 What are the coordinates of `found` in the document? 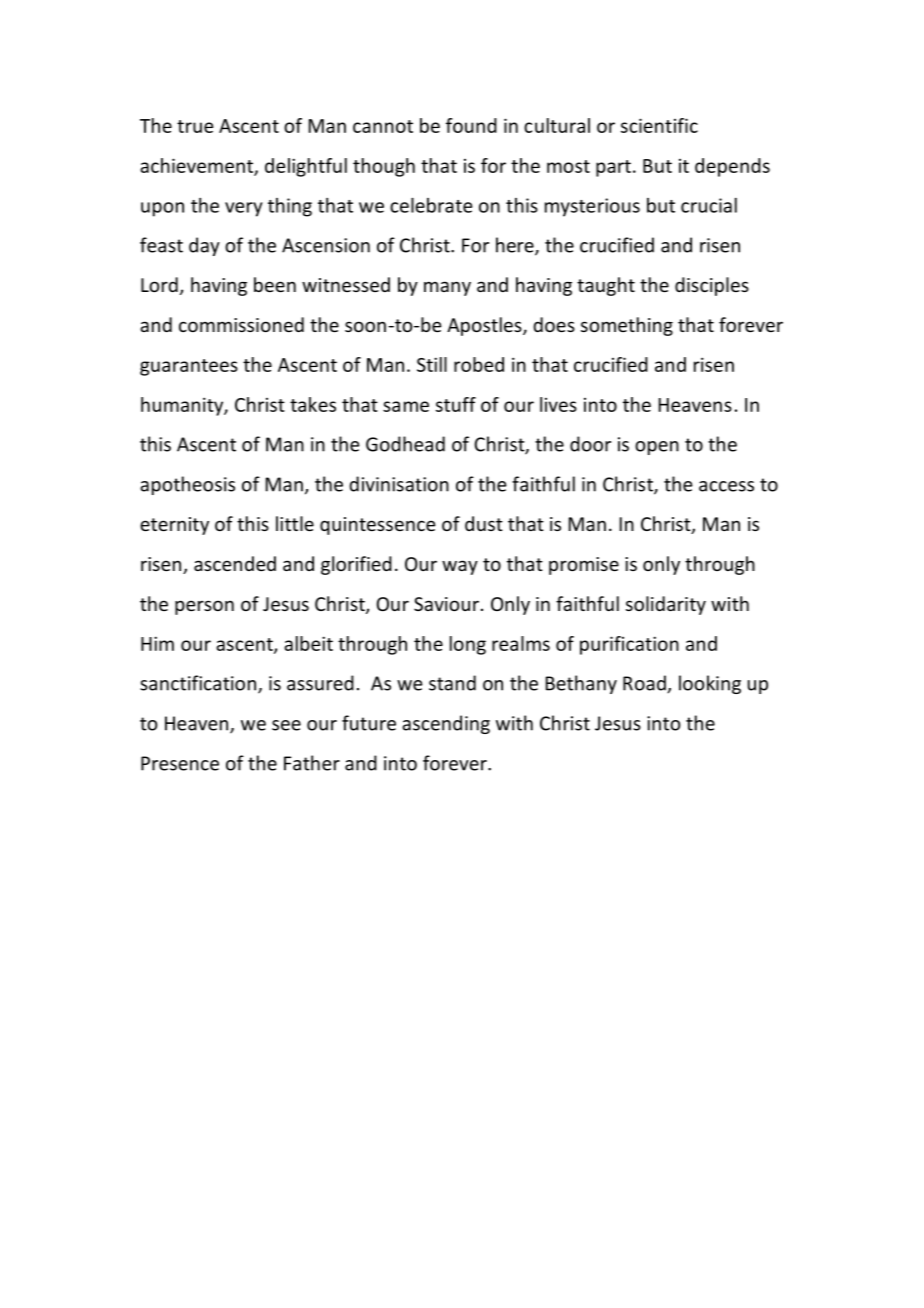 It's located at (471, 125).
